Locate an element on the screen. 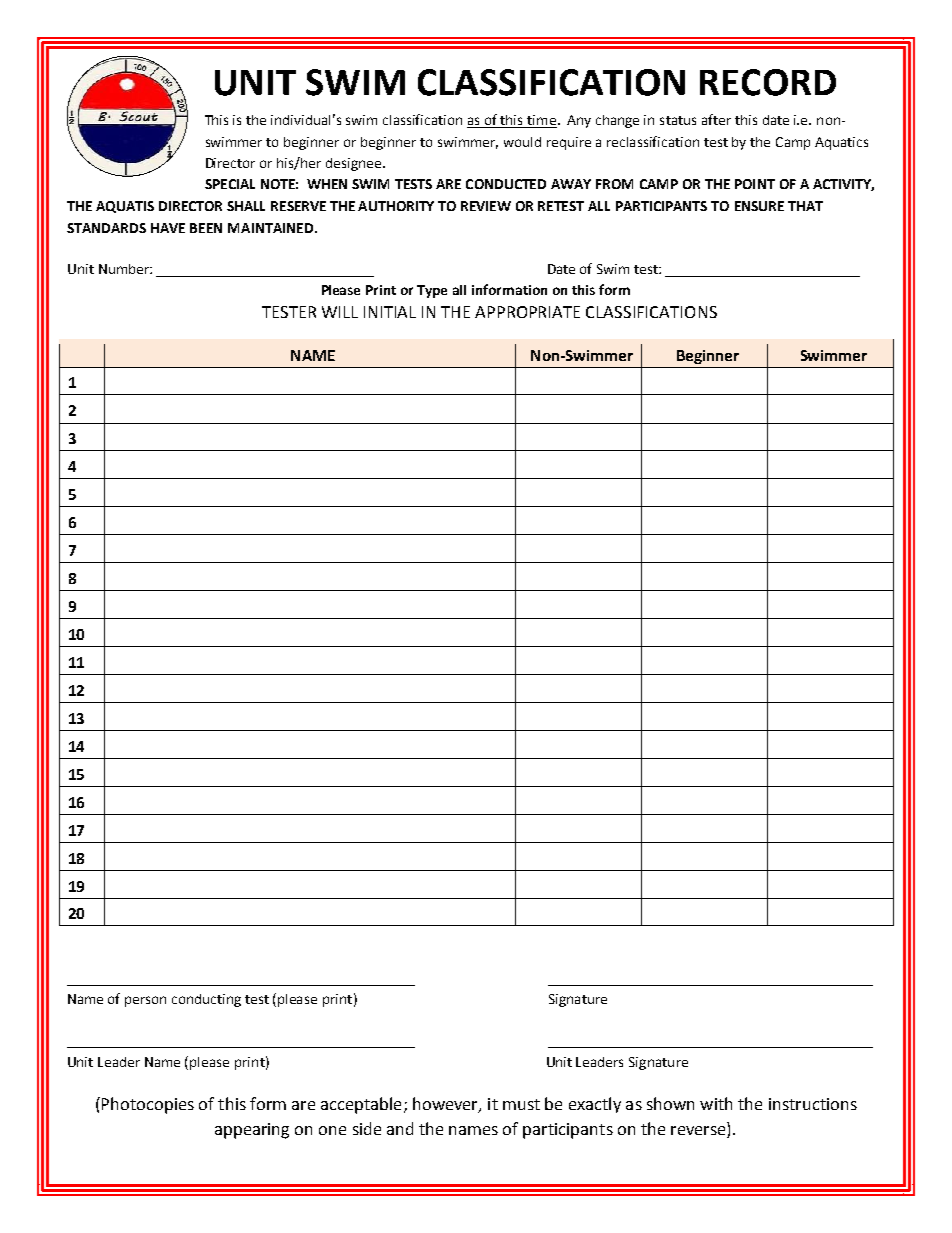 The image size is (952, 1233). Photocopies is located at coordinates (148, 1105).
